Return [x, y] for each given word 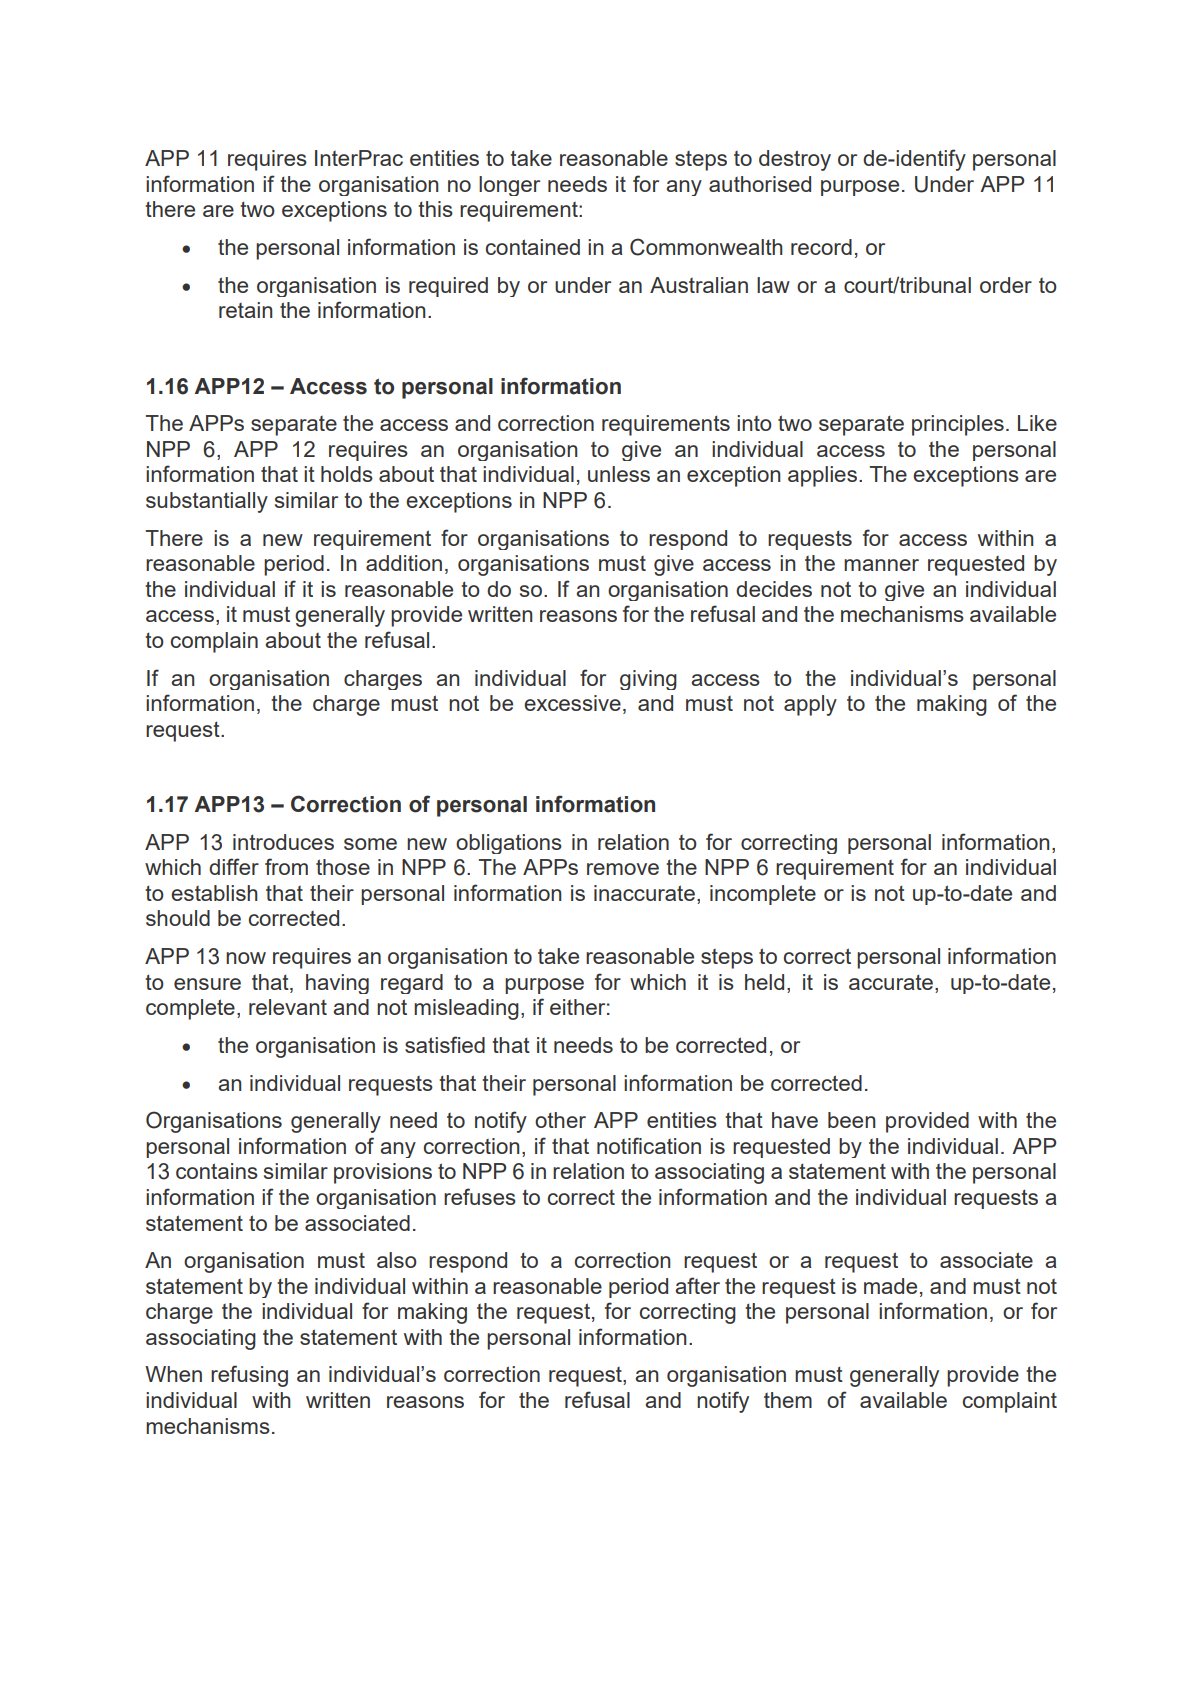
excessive [572, 703]
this [435, 209]
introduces [283, 842]
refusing [249, 1376]
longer [509, 186]
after [697, 1285]
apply [810, 705]
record [821, 247]
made [890, 1286]
